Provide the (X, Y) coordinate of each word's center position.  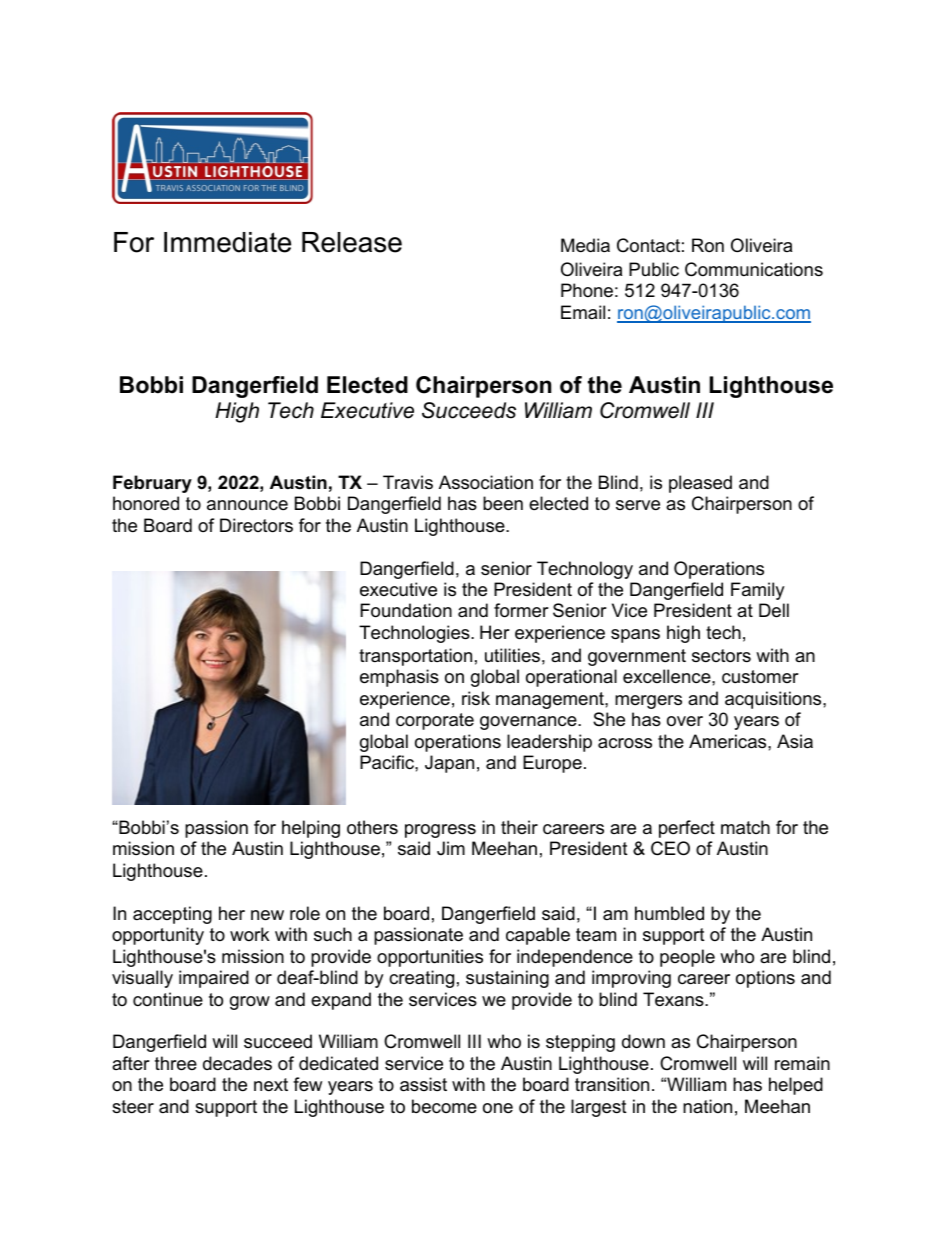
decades (237, 1063)
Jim (451, 848)
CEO (670, 848)
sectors (721, 656)
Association (486, 482)
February (152, 484)
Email (583, 312)
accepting (172, 915)
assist (423, 1084)
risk (476, 698)
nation (707, 1106)
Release (352, 242)
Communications (754, 269)
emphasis (399, 678)
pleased (700, 484)
